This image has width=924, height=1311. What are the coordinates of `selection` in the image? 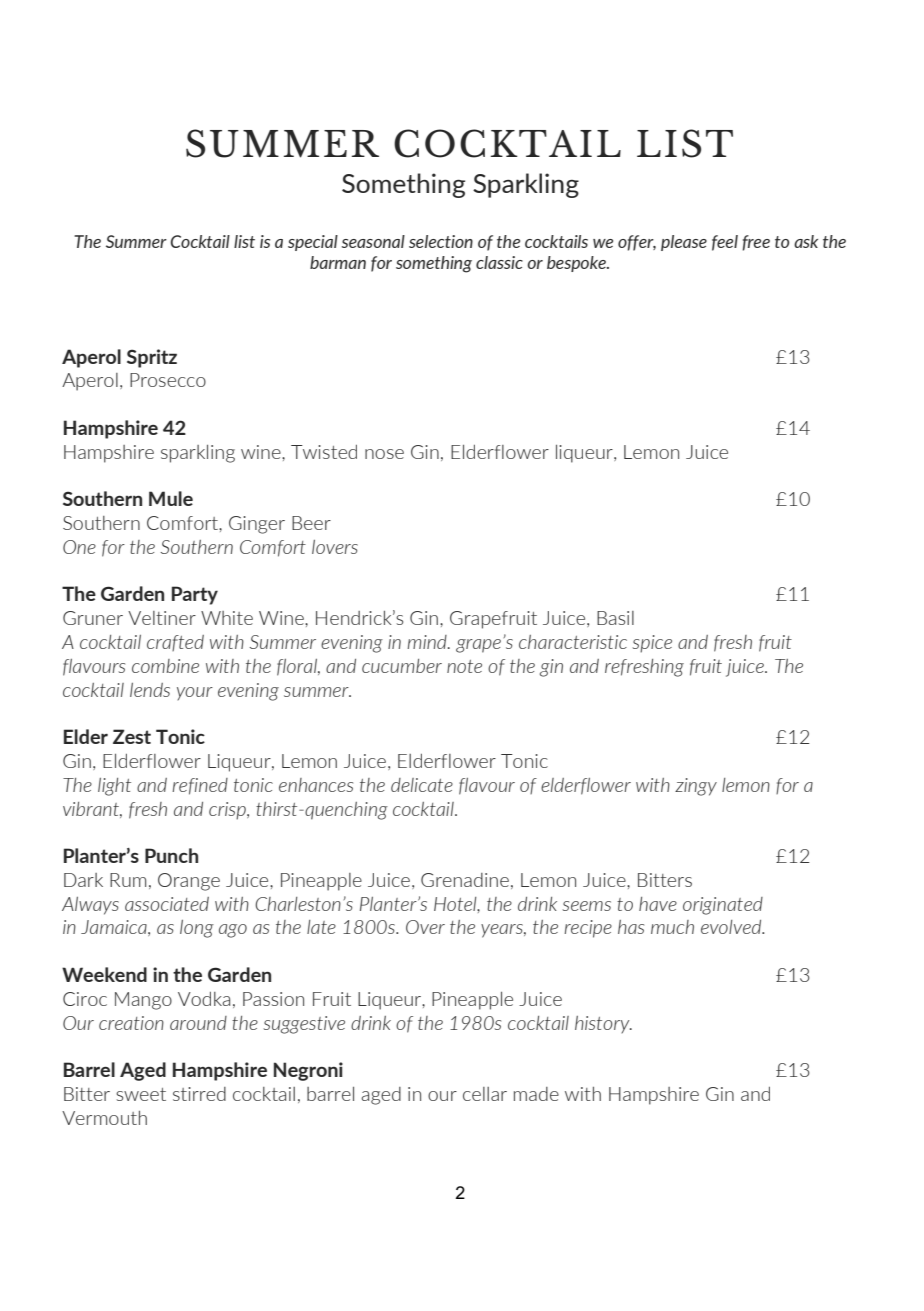 It's located at (441, 241).
